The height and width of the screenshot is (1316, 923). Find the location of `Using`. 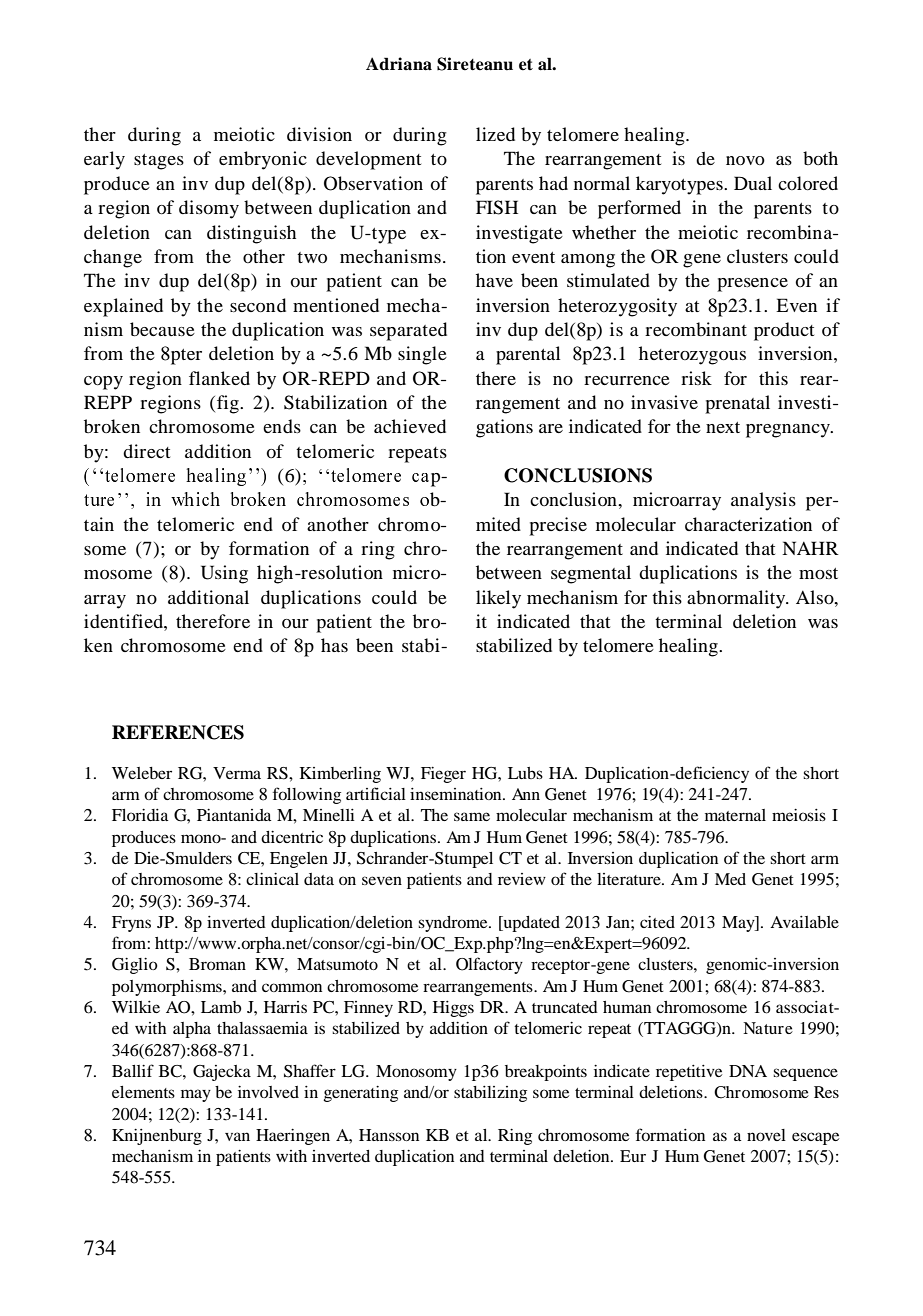

Using is located at coordinates (224, 574).
